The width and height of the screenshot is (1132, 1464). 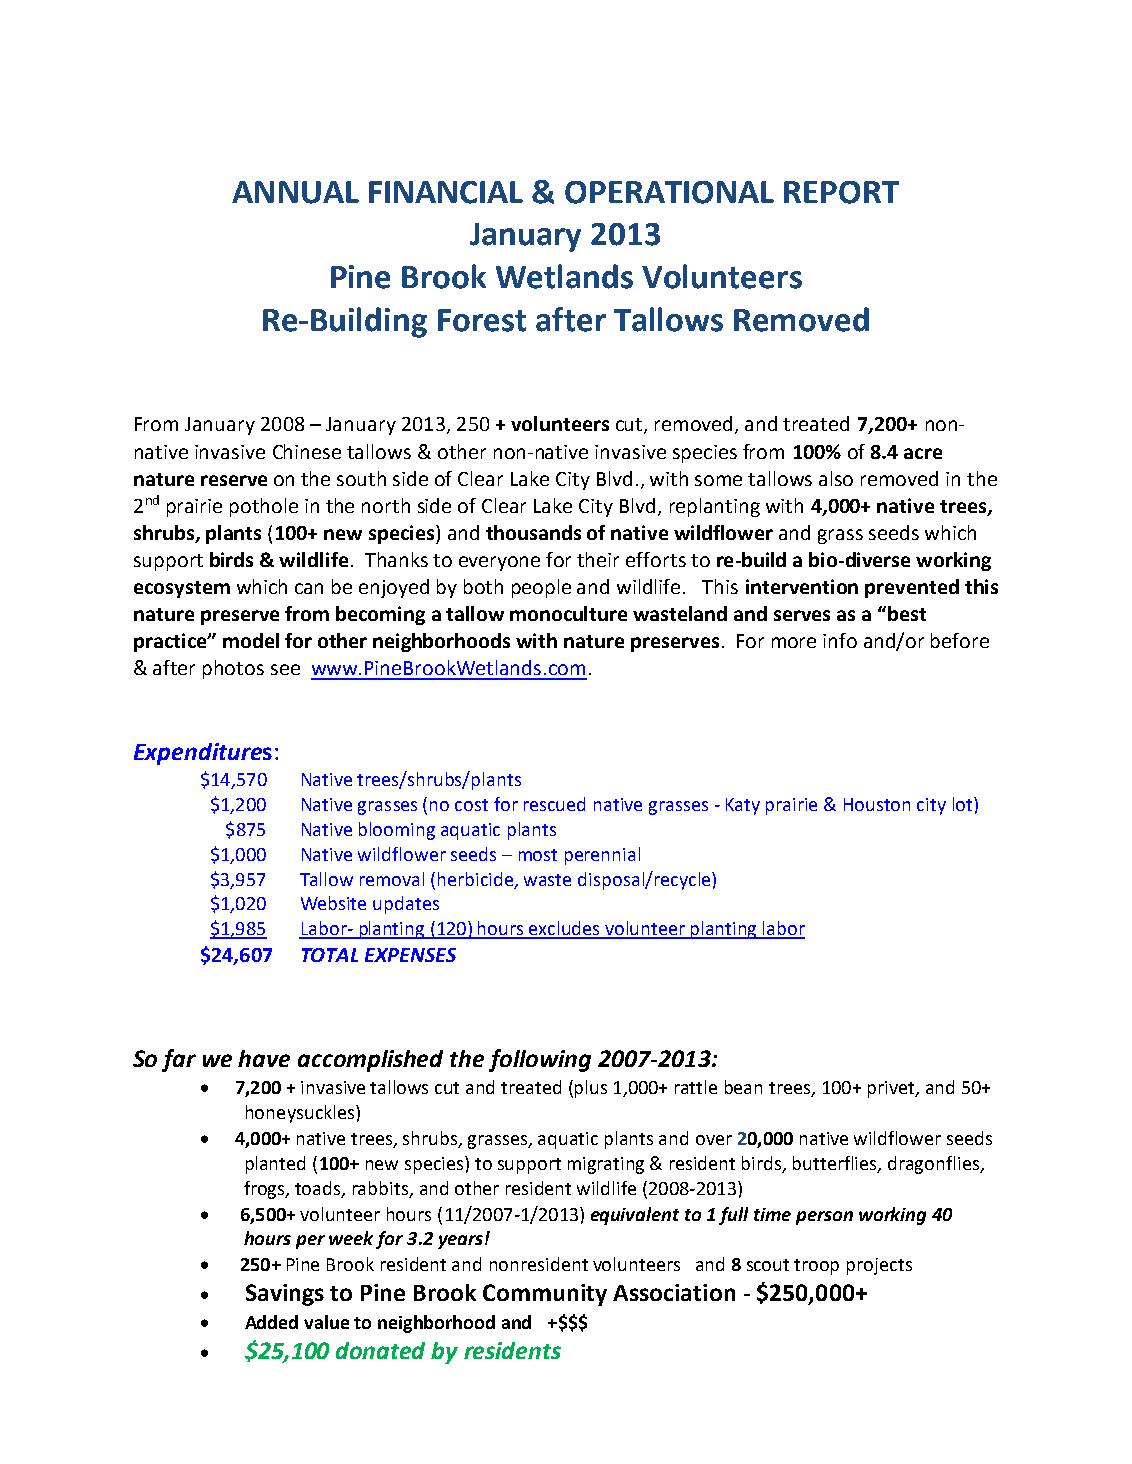 What do you see at coordinates (554, 804) in the screenshot?
I see `rescued` at bounding box center [554, 804].
